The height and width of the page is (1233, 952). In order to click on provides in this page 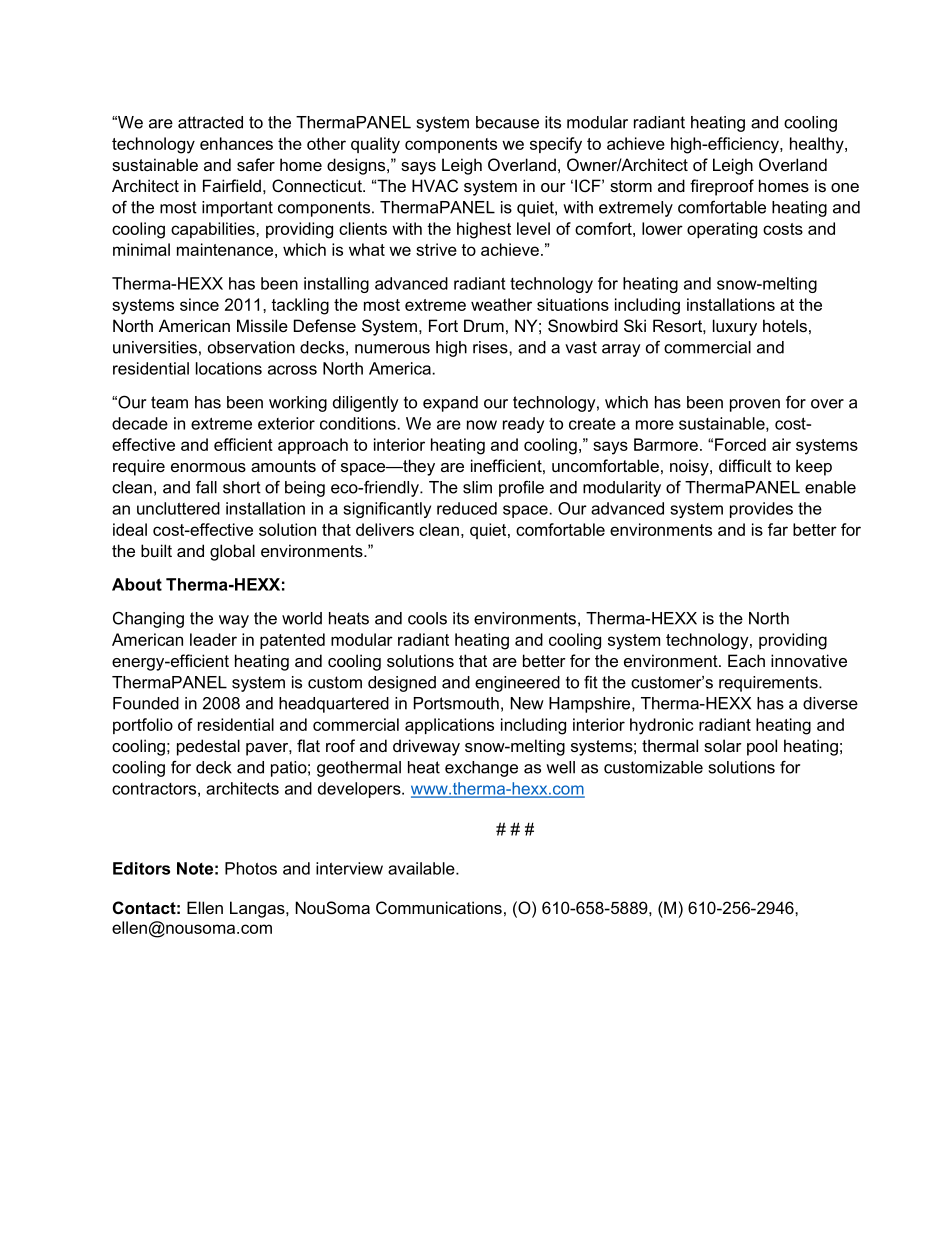, I will do `click(761, 510)`.
